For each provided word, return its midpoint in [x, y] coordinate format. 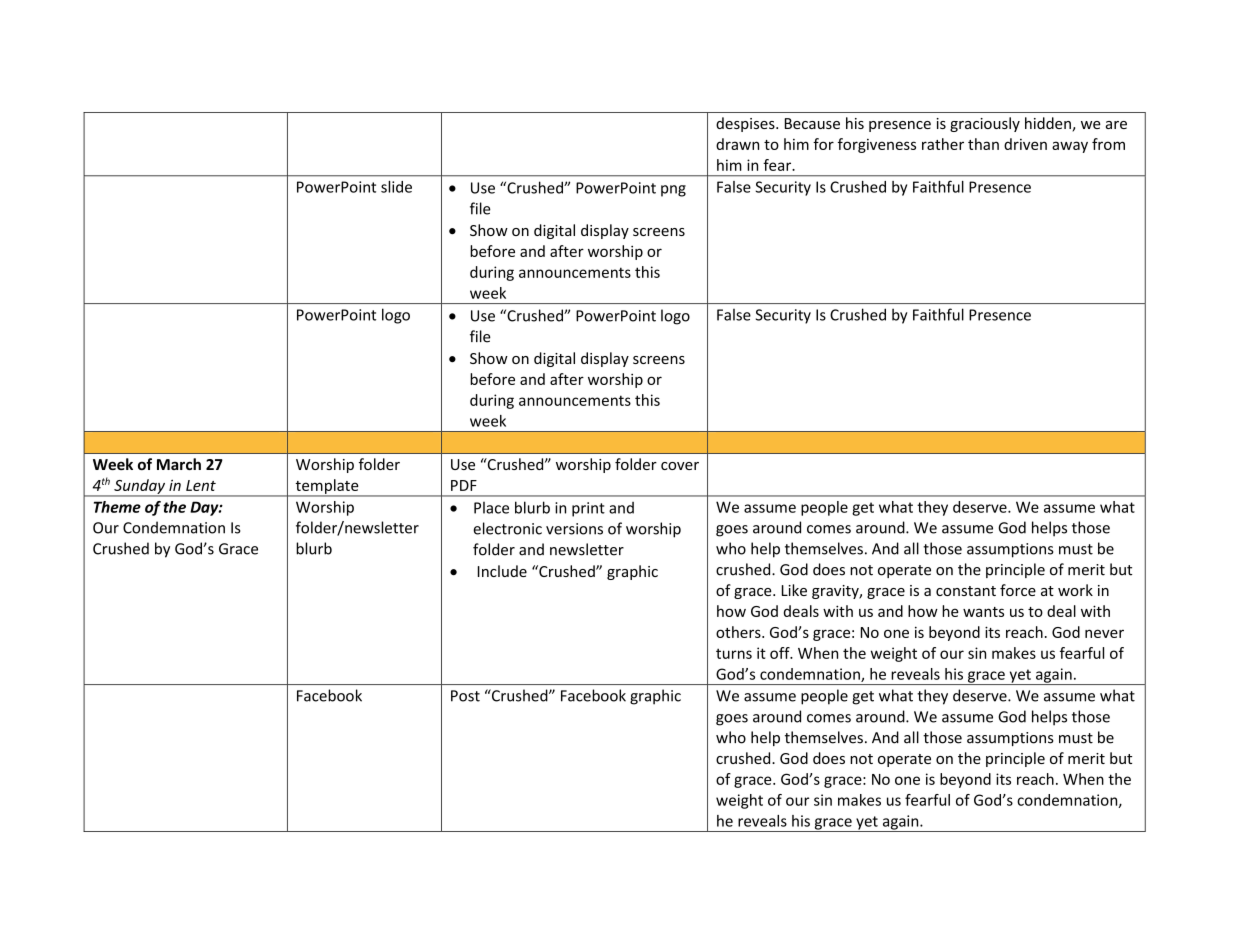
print [588, 509]
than [983, 144]
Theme [117, 507]
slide [396, 187]
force [1018, 590]
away [1070, 147]
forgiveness [877, 145]
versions [574, 529]
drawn [737, 144]
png [673, 191]
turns [734, 653]
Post [465, 696]
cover [680, 466]
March [179, 464]
